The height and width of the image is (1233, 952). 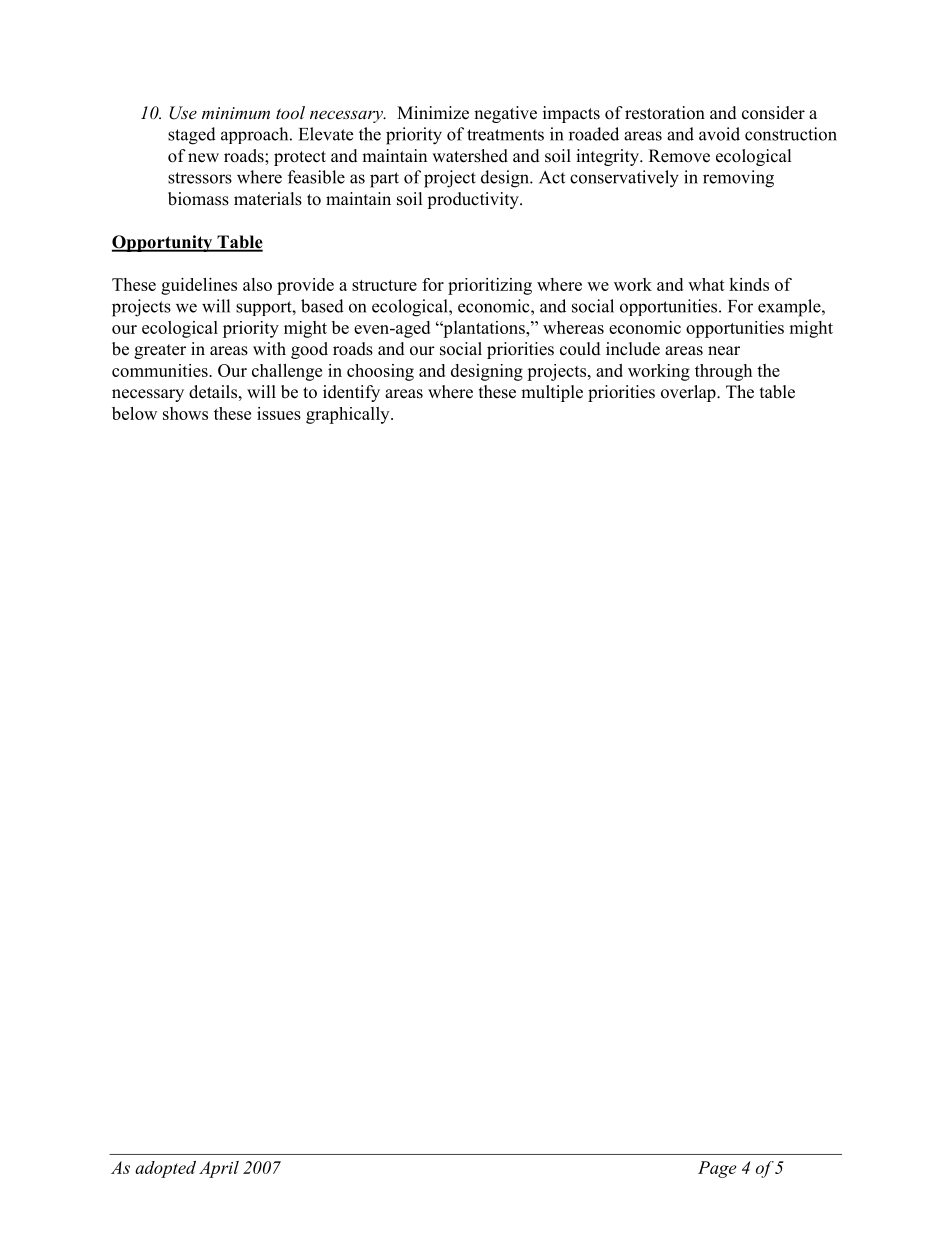 I want to click on choosing, so click(x=380, y=372).
